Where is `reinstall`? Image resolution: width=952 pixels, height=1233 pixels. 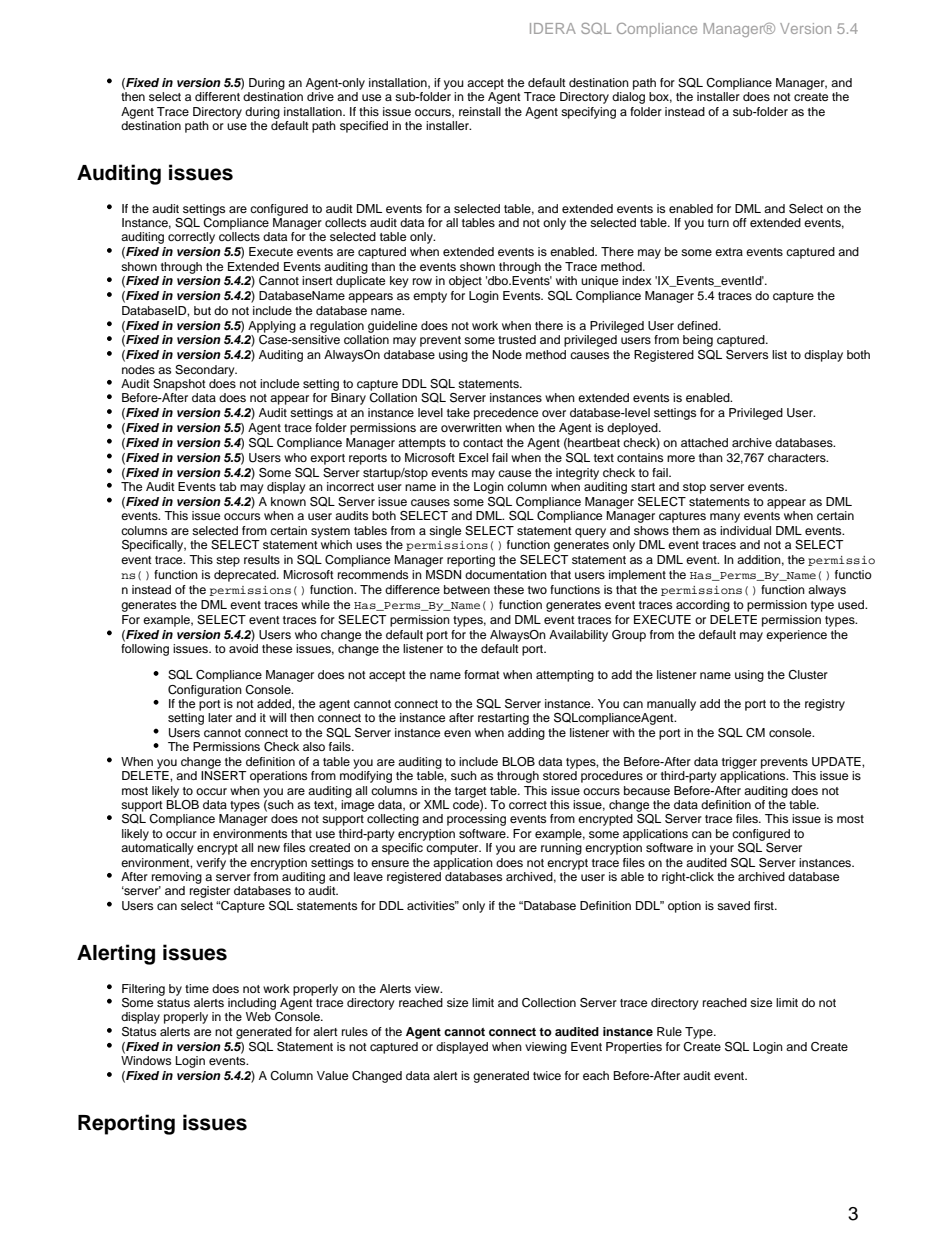
reinstall is located at coordinates (480, 111).
